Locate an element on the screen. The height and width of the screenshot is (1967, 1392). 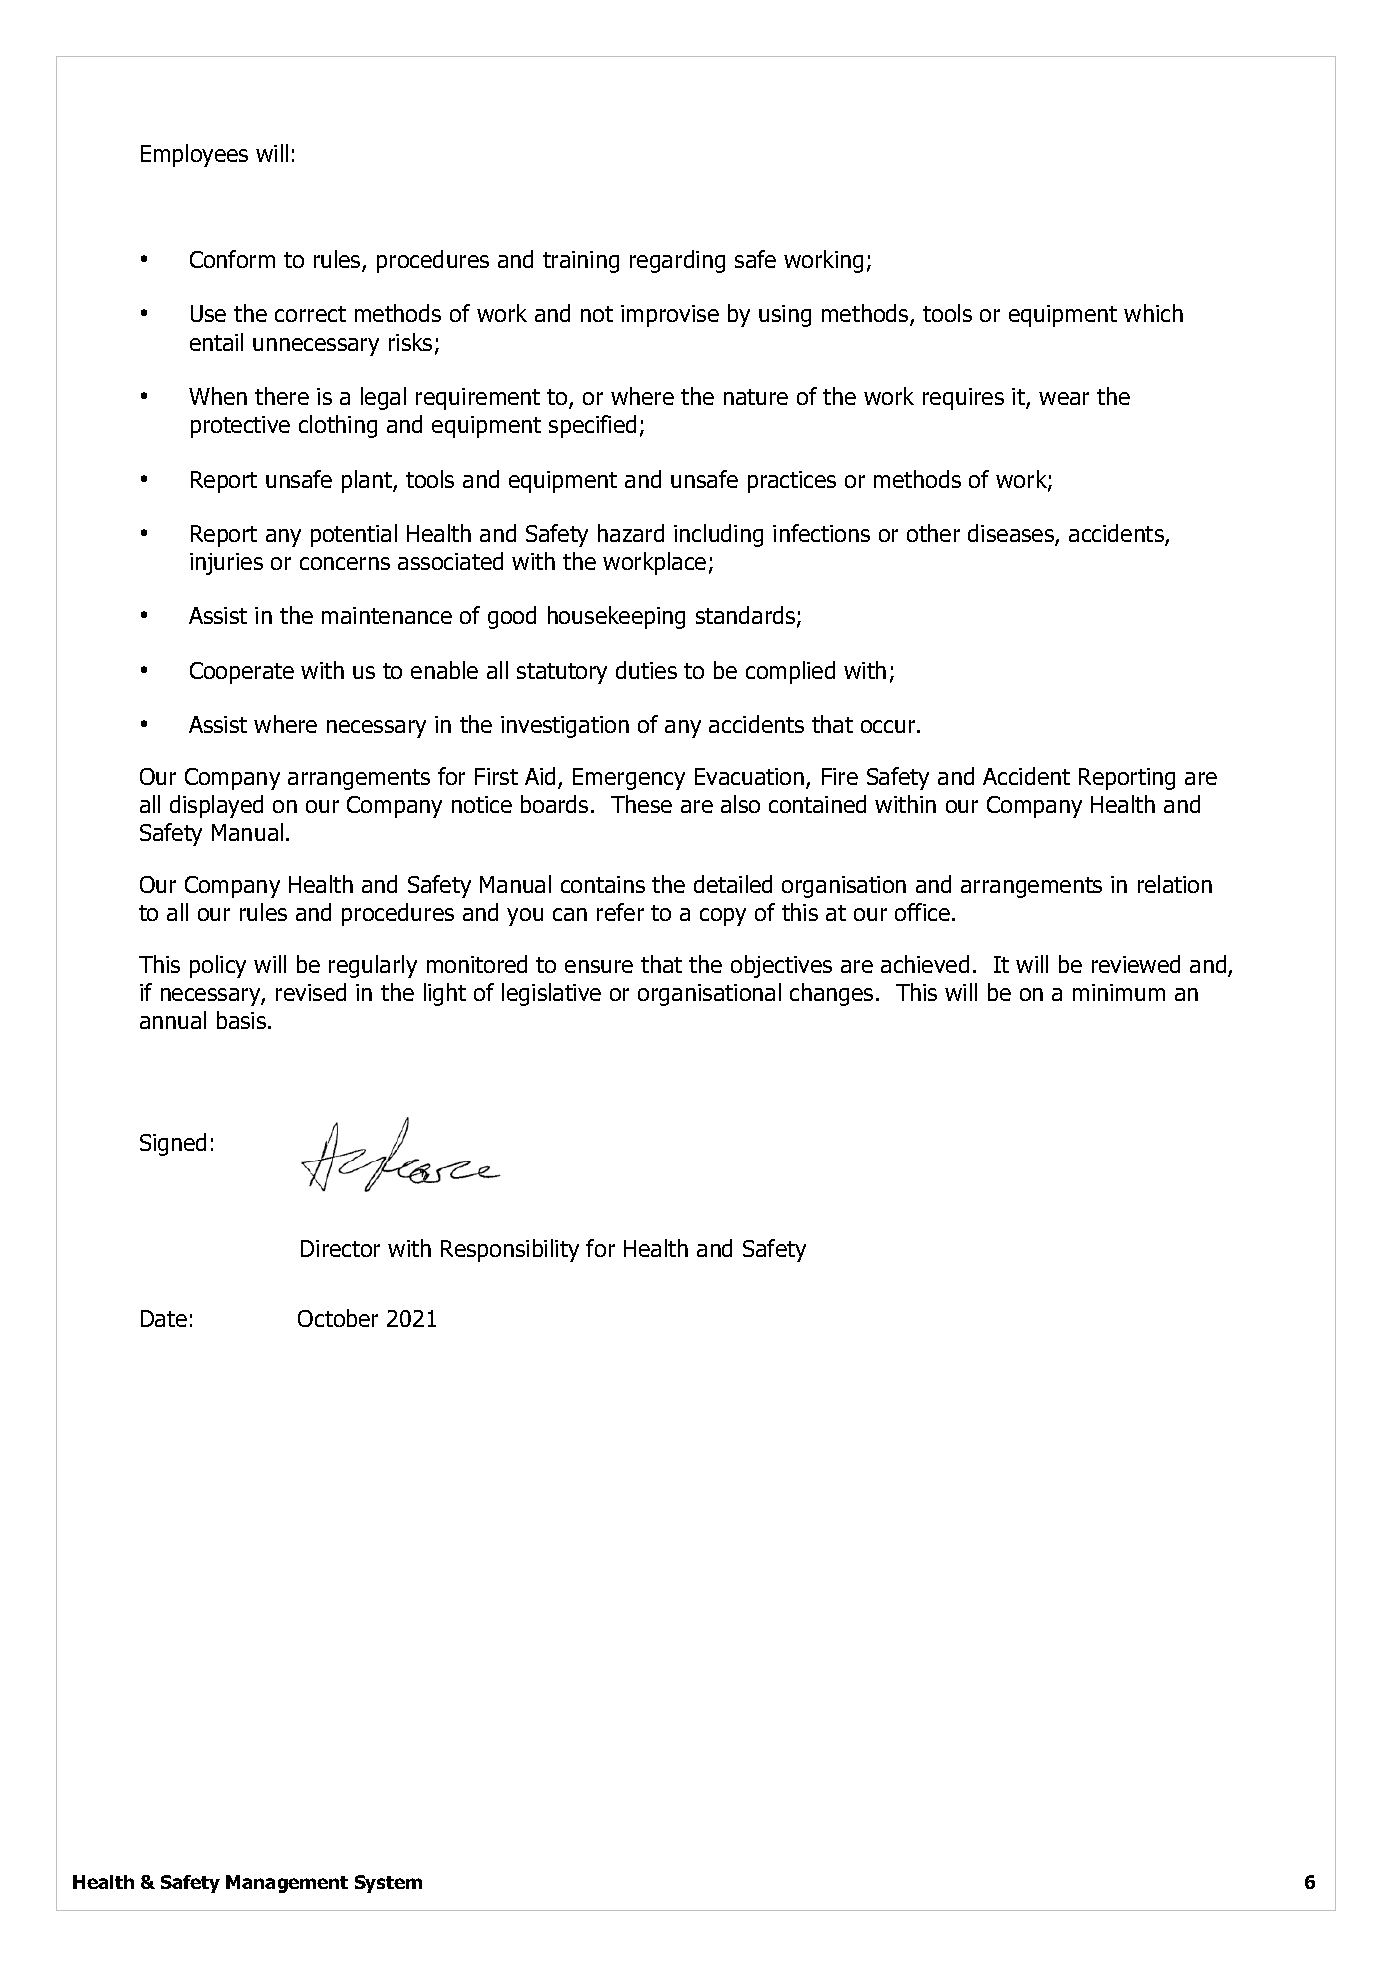
ensure is located at coordinates (599, 966).
